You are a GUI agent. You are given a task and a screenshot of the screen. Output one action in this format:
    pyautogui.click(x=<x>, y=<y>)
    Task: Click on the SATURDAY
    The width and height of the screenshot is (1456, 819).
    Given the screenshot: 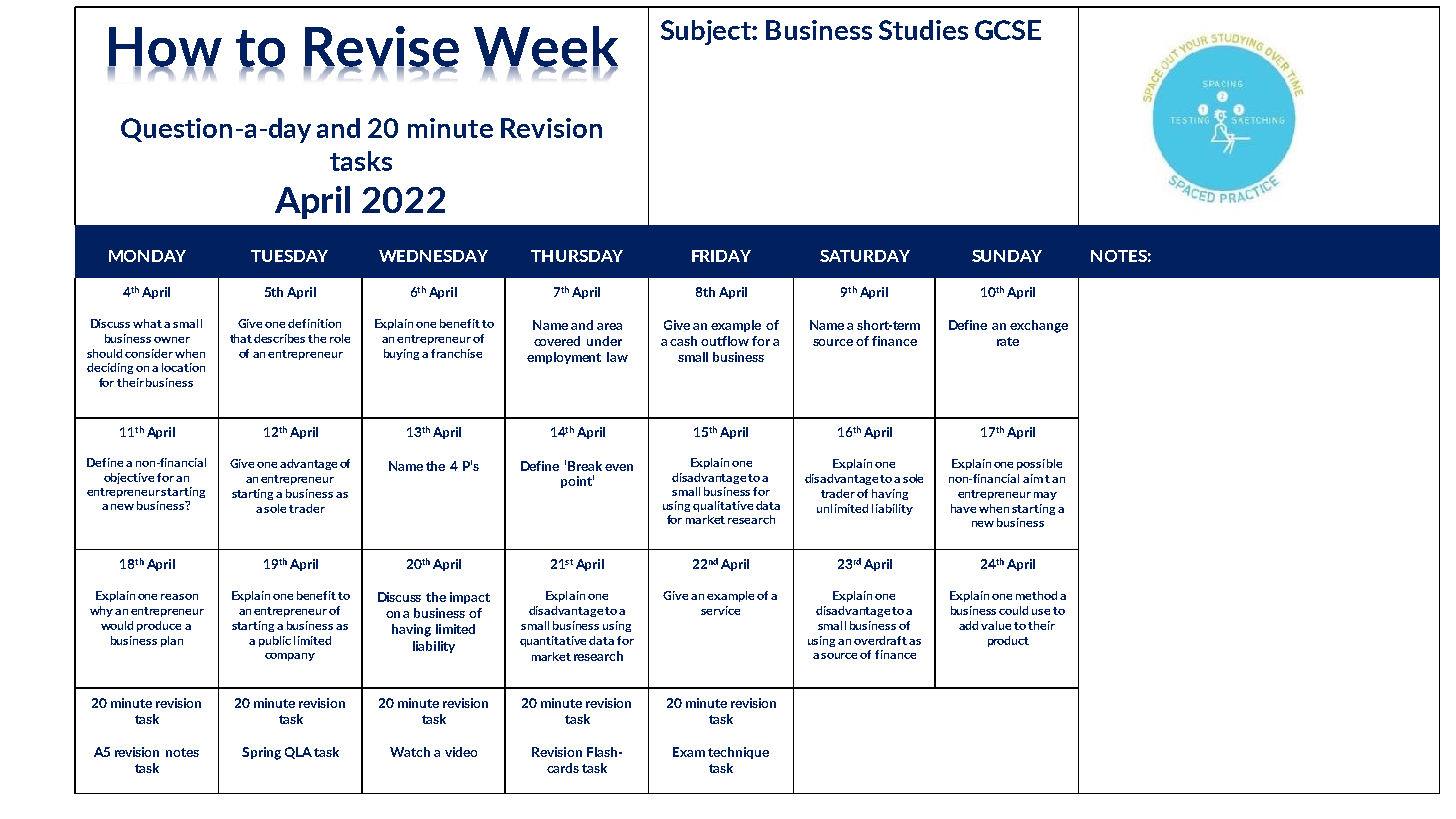 What is the action you would take?
    pyautogui.click(x=865, y=256)
